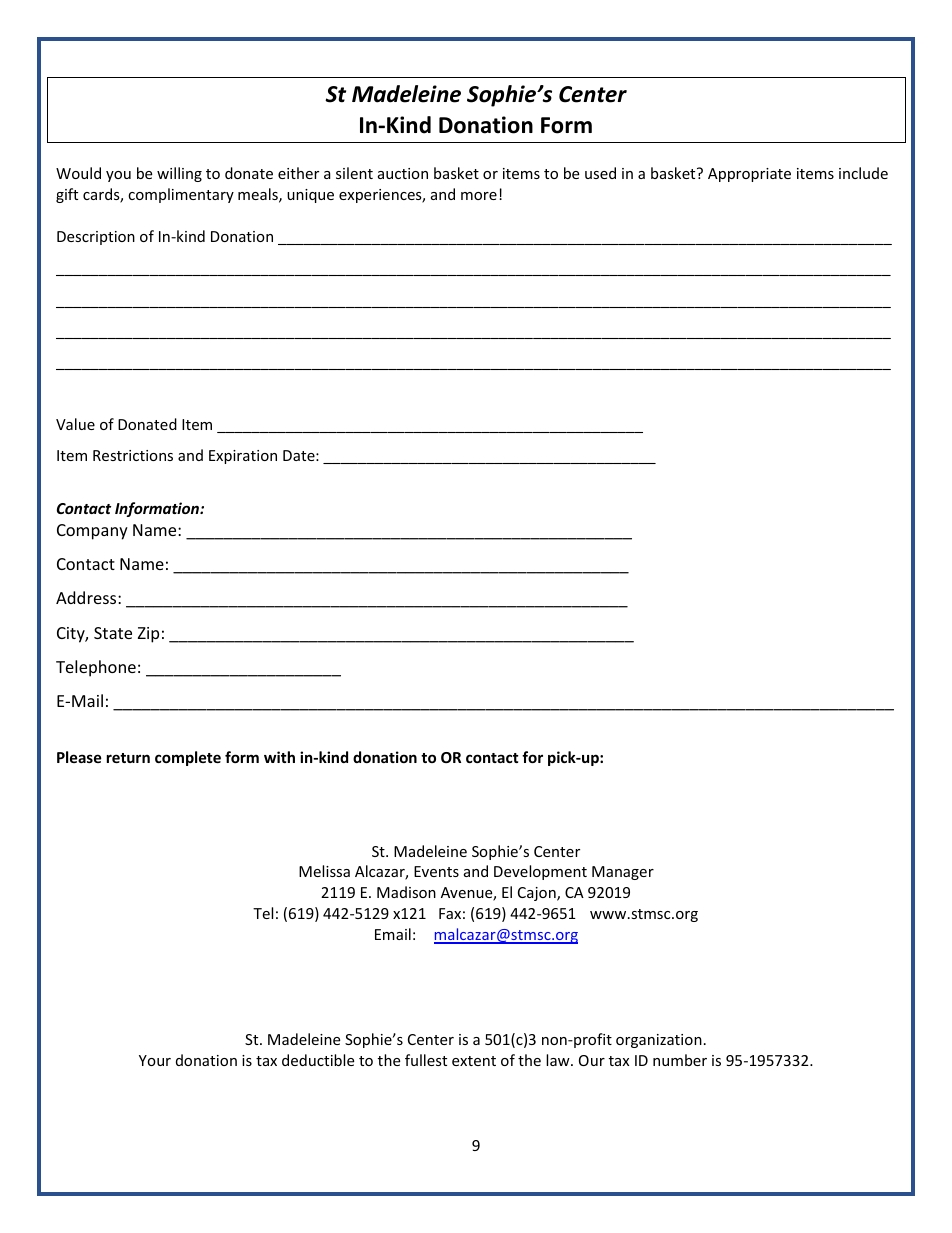 The height and width of the image is (1233, 952). What do you see at coordinates (181, 195) in the image?
I see `complimentary` at bounding box center [181, 195].
